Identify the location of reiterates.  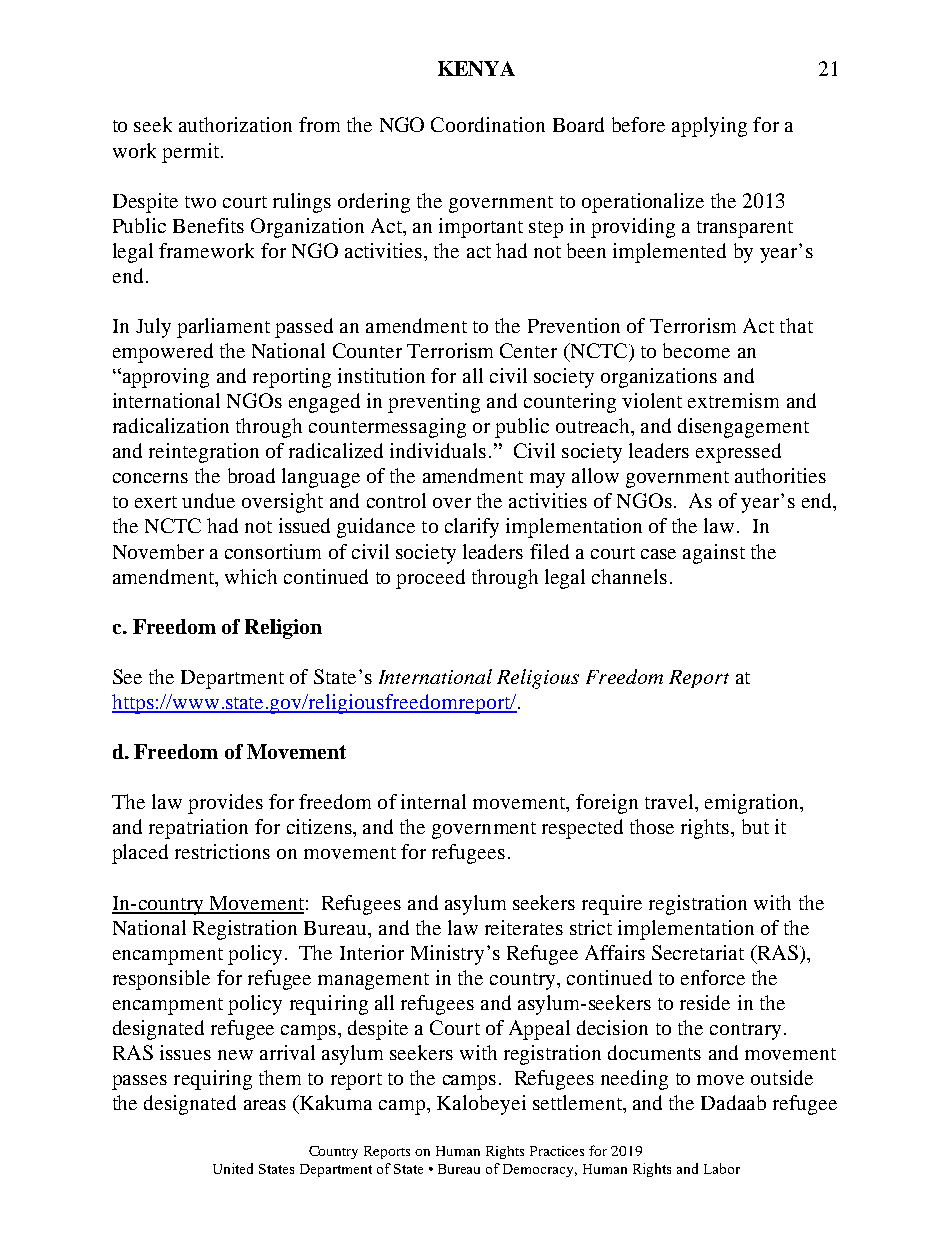
(524, 927).
